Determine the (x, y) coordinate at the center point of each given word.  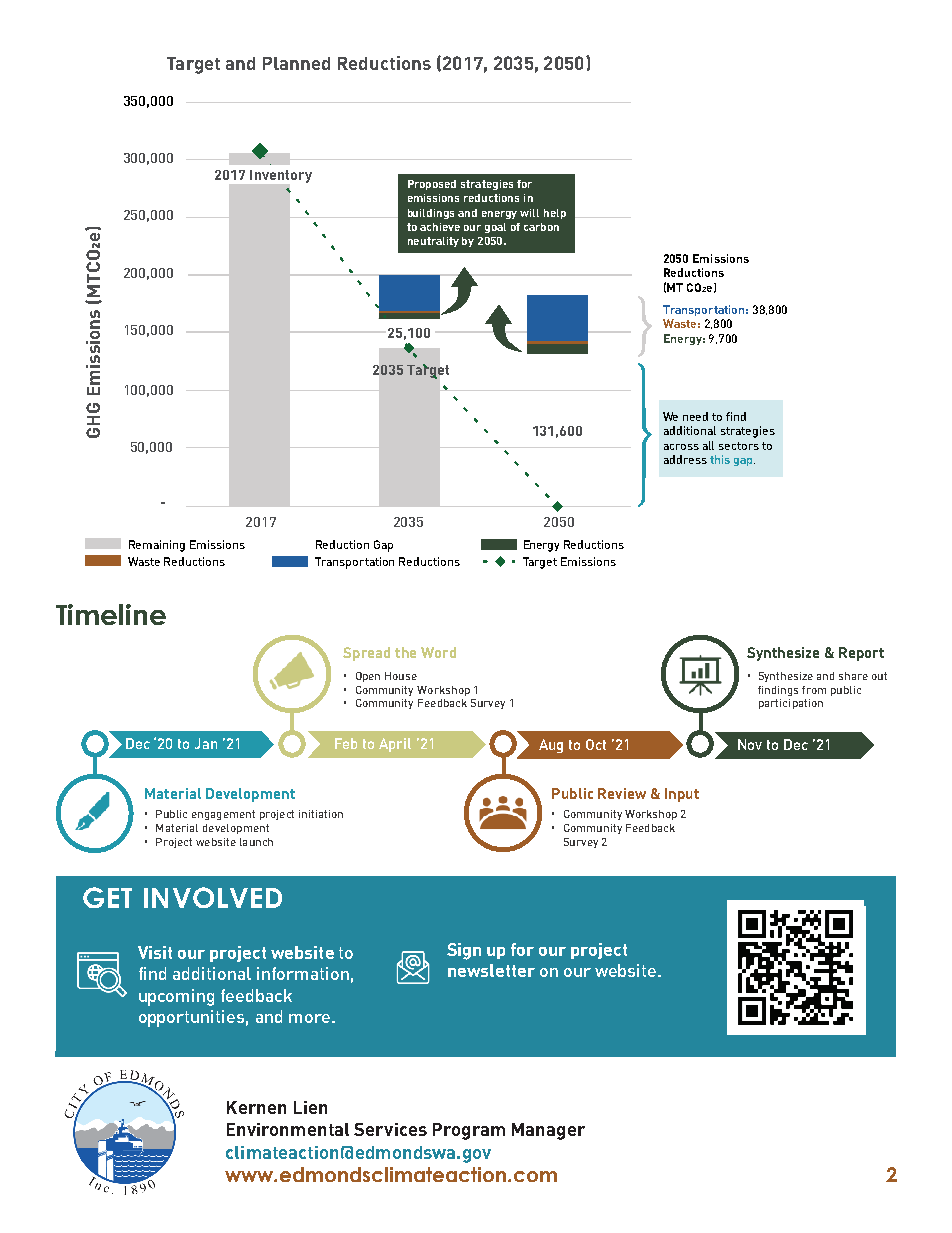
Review (622, 793)
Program (469, 1131)
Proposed (432, 185)
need (695, 416)
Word (438, 652)
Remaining (157, 546)
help (555, 214)
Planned (296, 63)
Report (861, 654)
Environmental (288, 1129)
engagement (223, 815)
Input (682, 795)
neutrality (433, 242)
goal (495, 228)
